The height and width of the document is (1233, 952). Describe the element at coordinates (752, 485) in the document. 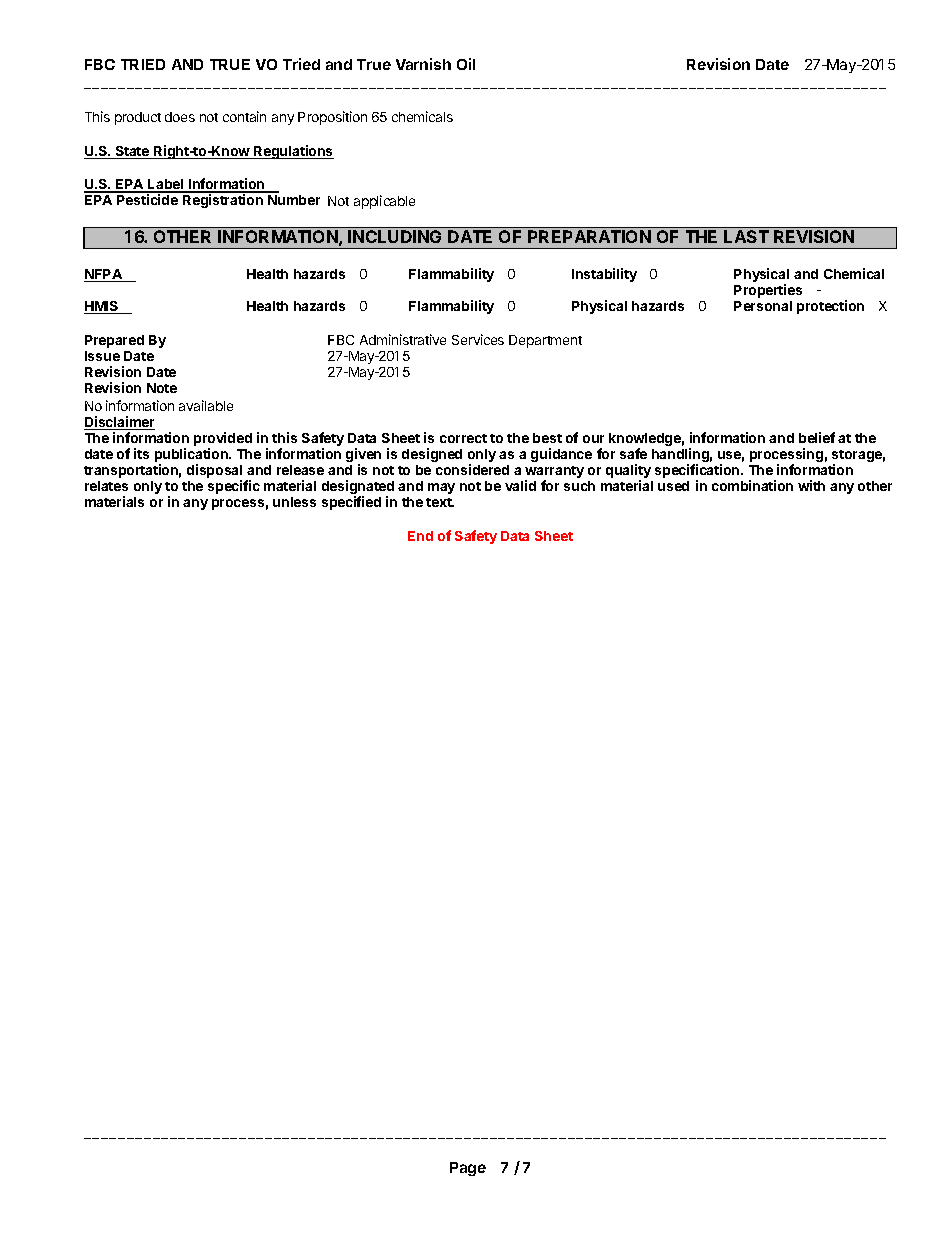

I see `combination` at that location.
